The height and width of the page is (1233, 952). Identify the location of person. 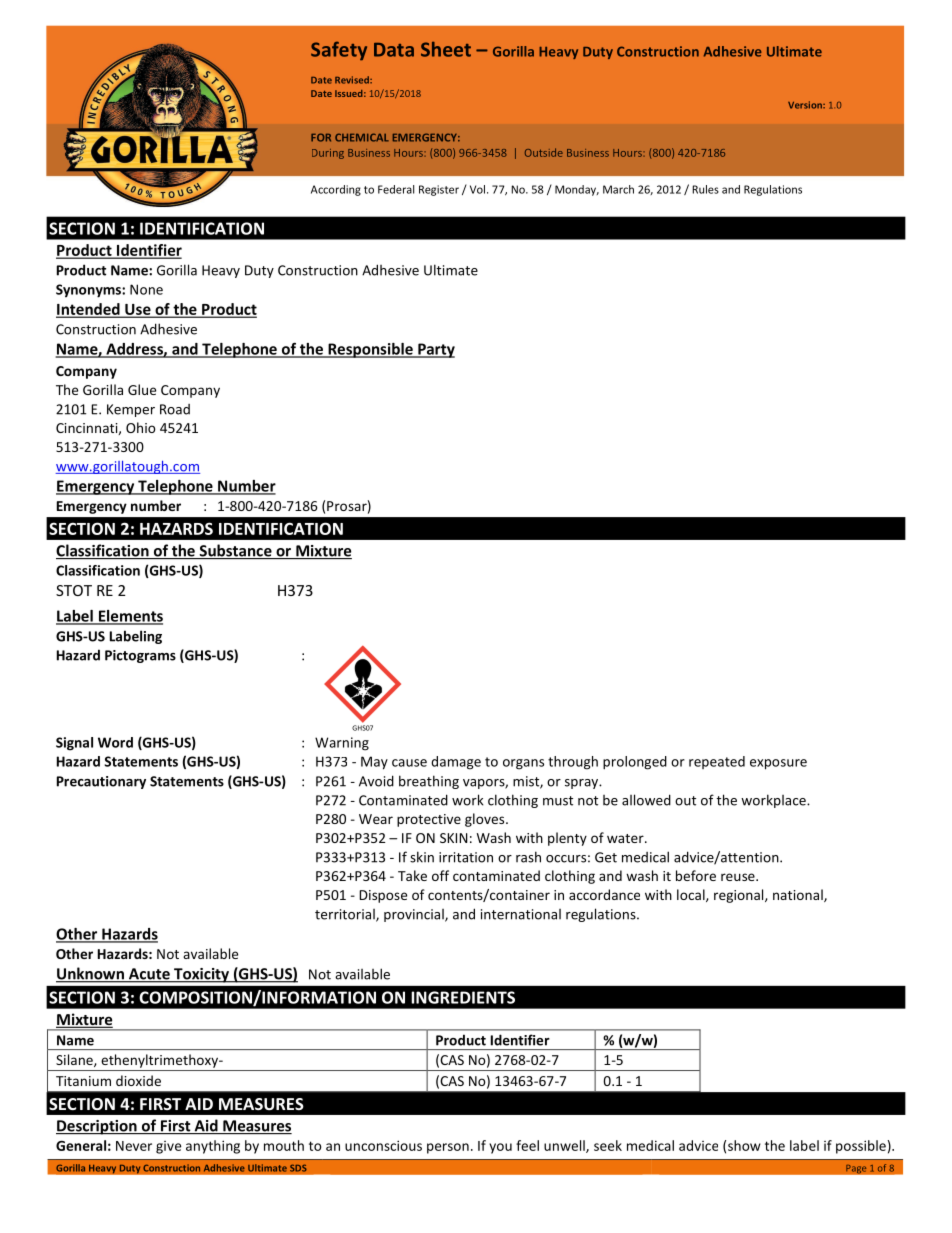
(448, 1148).
